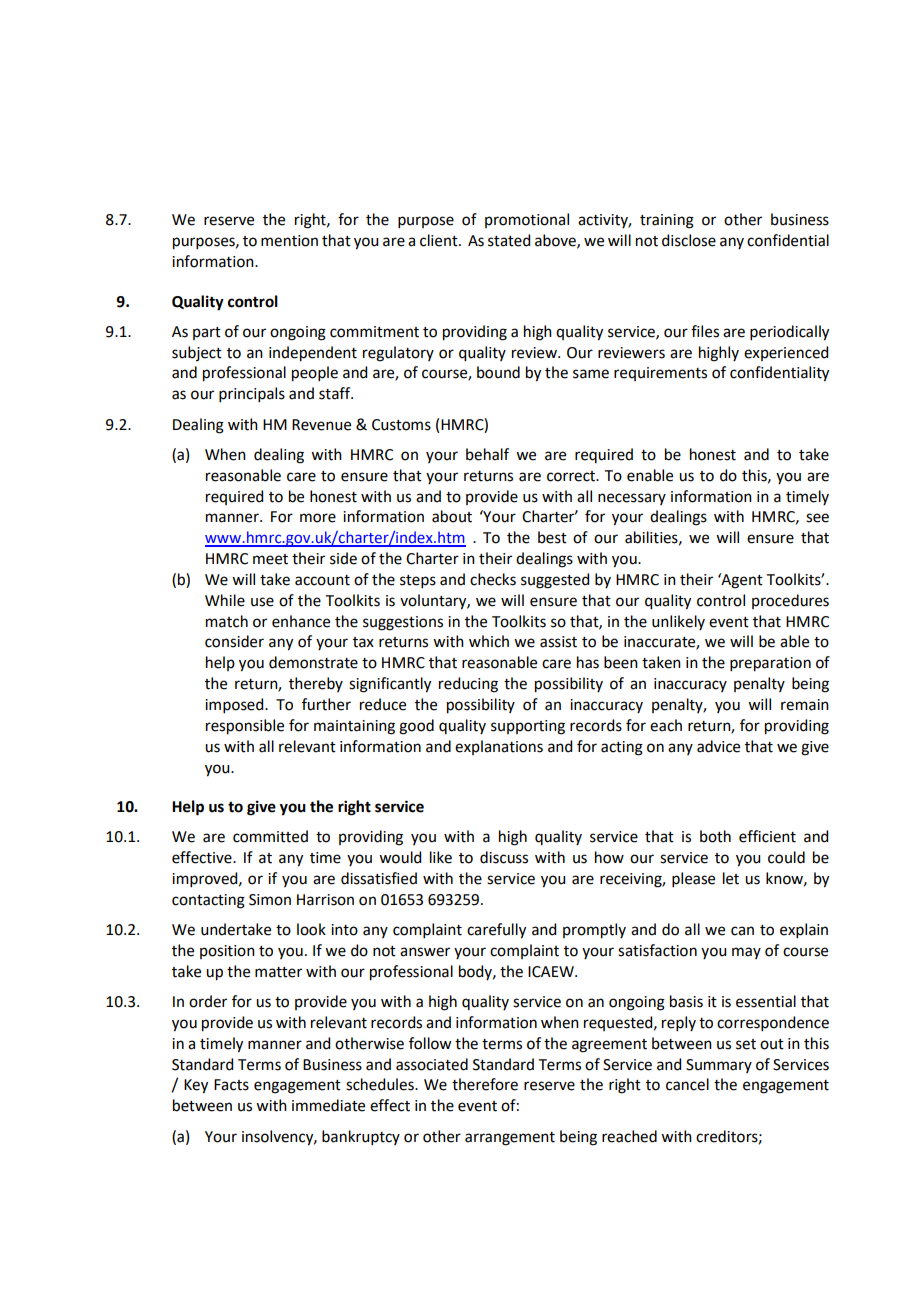 The image size is (924, 1308). What do you see at coordinates (770, 664) in the page?
I see `preparation` at bounding box center [770, 664].
